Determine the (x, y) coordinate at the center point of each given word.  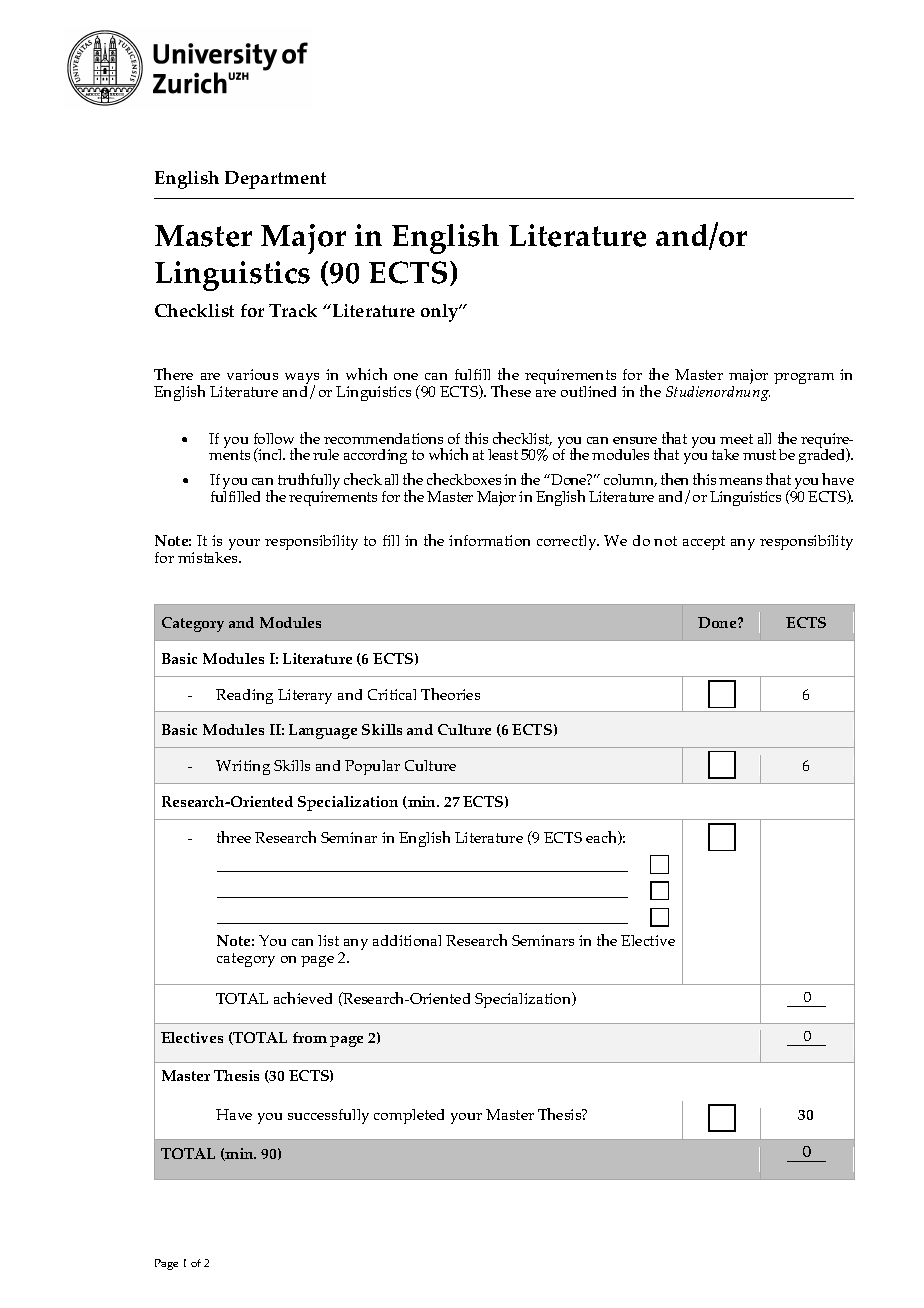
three (234, 837)
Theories (450, 694)
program (804, 378)
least (503, 454)
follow (274, 438)
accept (704, 543)
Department (275, 180)
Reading (244, 696)
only (441, 313)
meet (736, 439)
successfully (328, 1116)
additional (407, 940)
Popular (372, 767)
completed (409, 1116)
